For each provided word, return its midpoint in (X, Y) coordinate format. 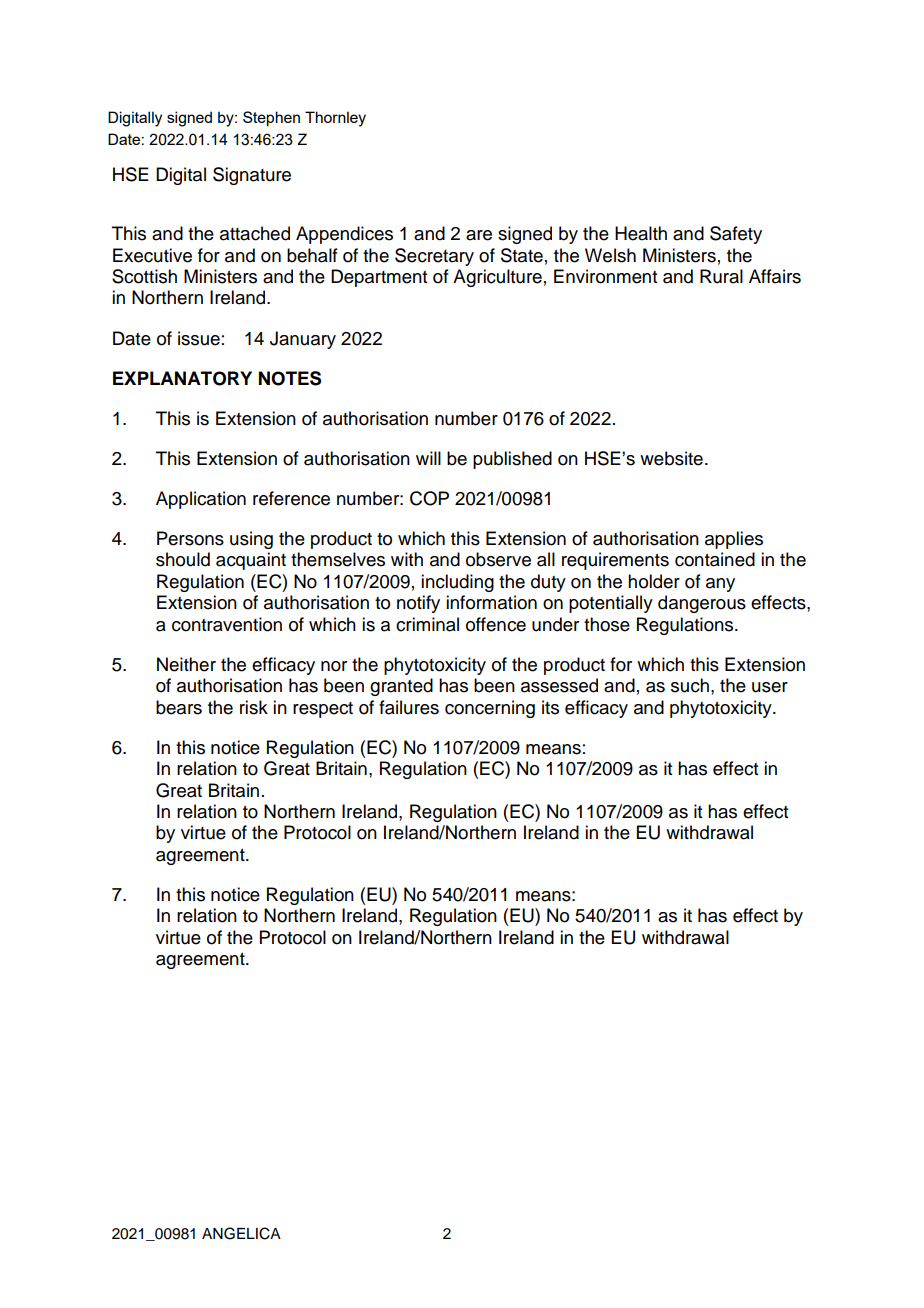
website (671, 458)
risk (254, 707)
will (428, 458)
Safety (736, 235)
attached (255, 233)
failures (409, 707)
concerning (490, 709)
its (550, 707)
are (479, 235)
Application (201, 500)
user (770, 687)
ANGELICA (241, 1233)
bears (179, 707)
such (690, 685)
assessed (559, 685)
